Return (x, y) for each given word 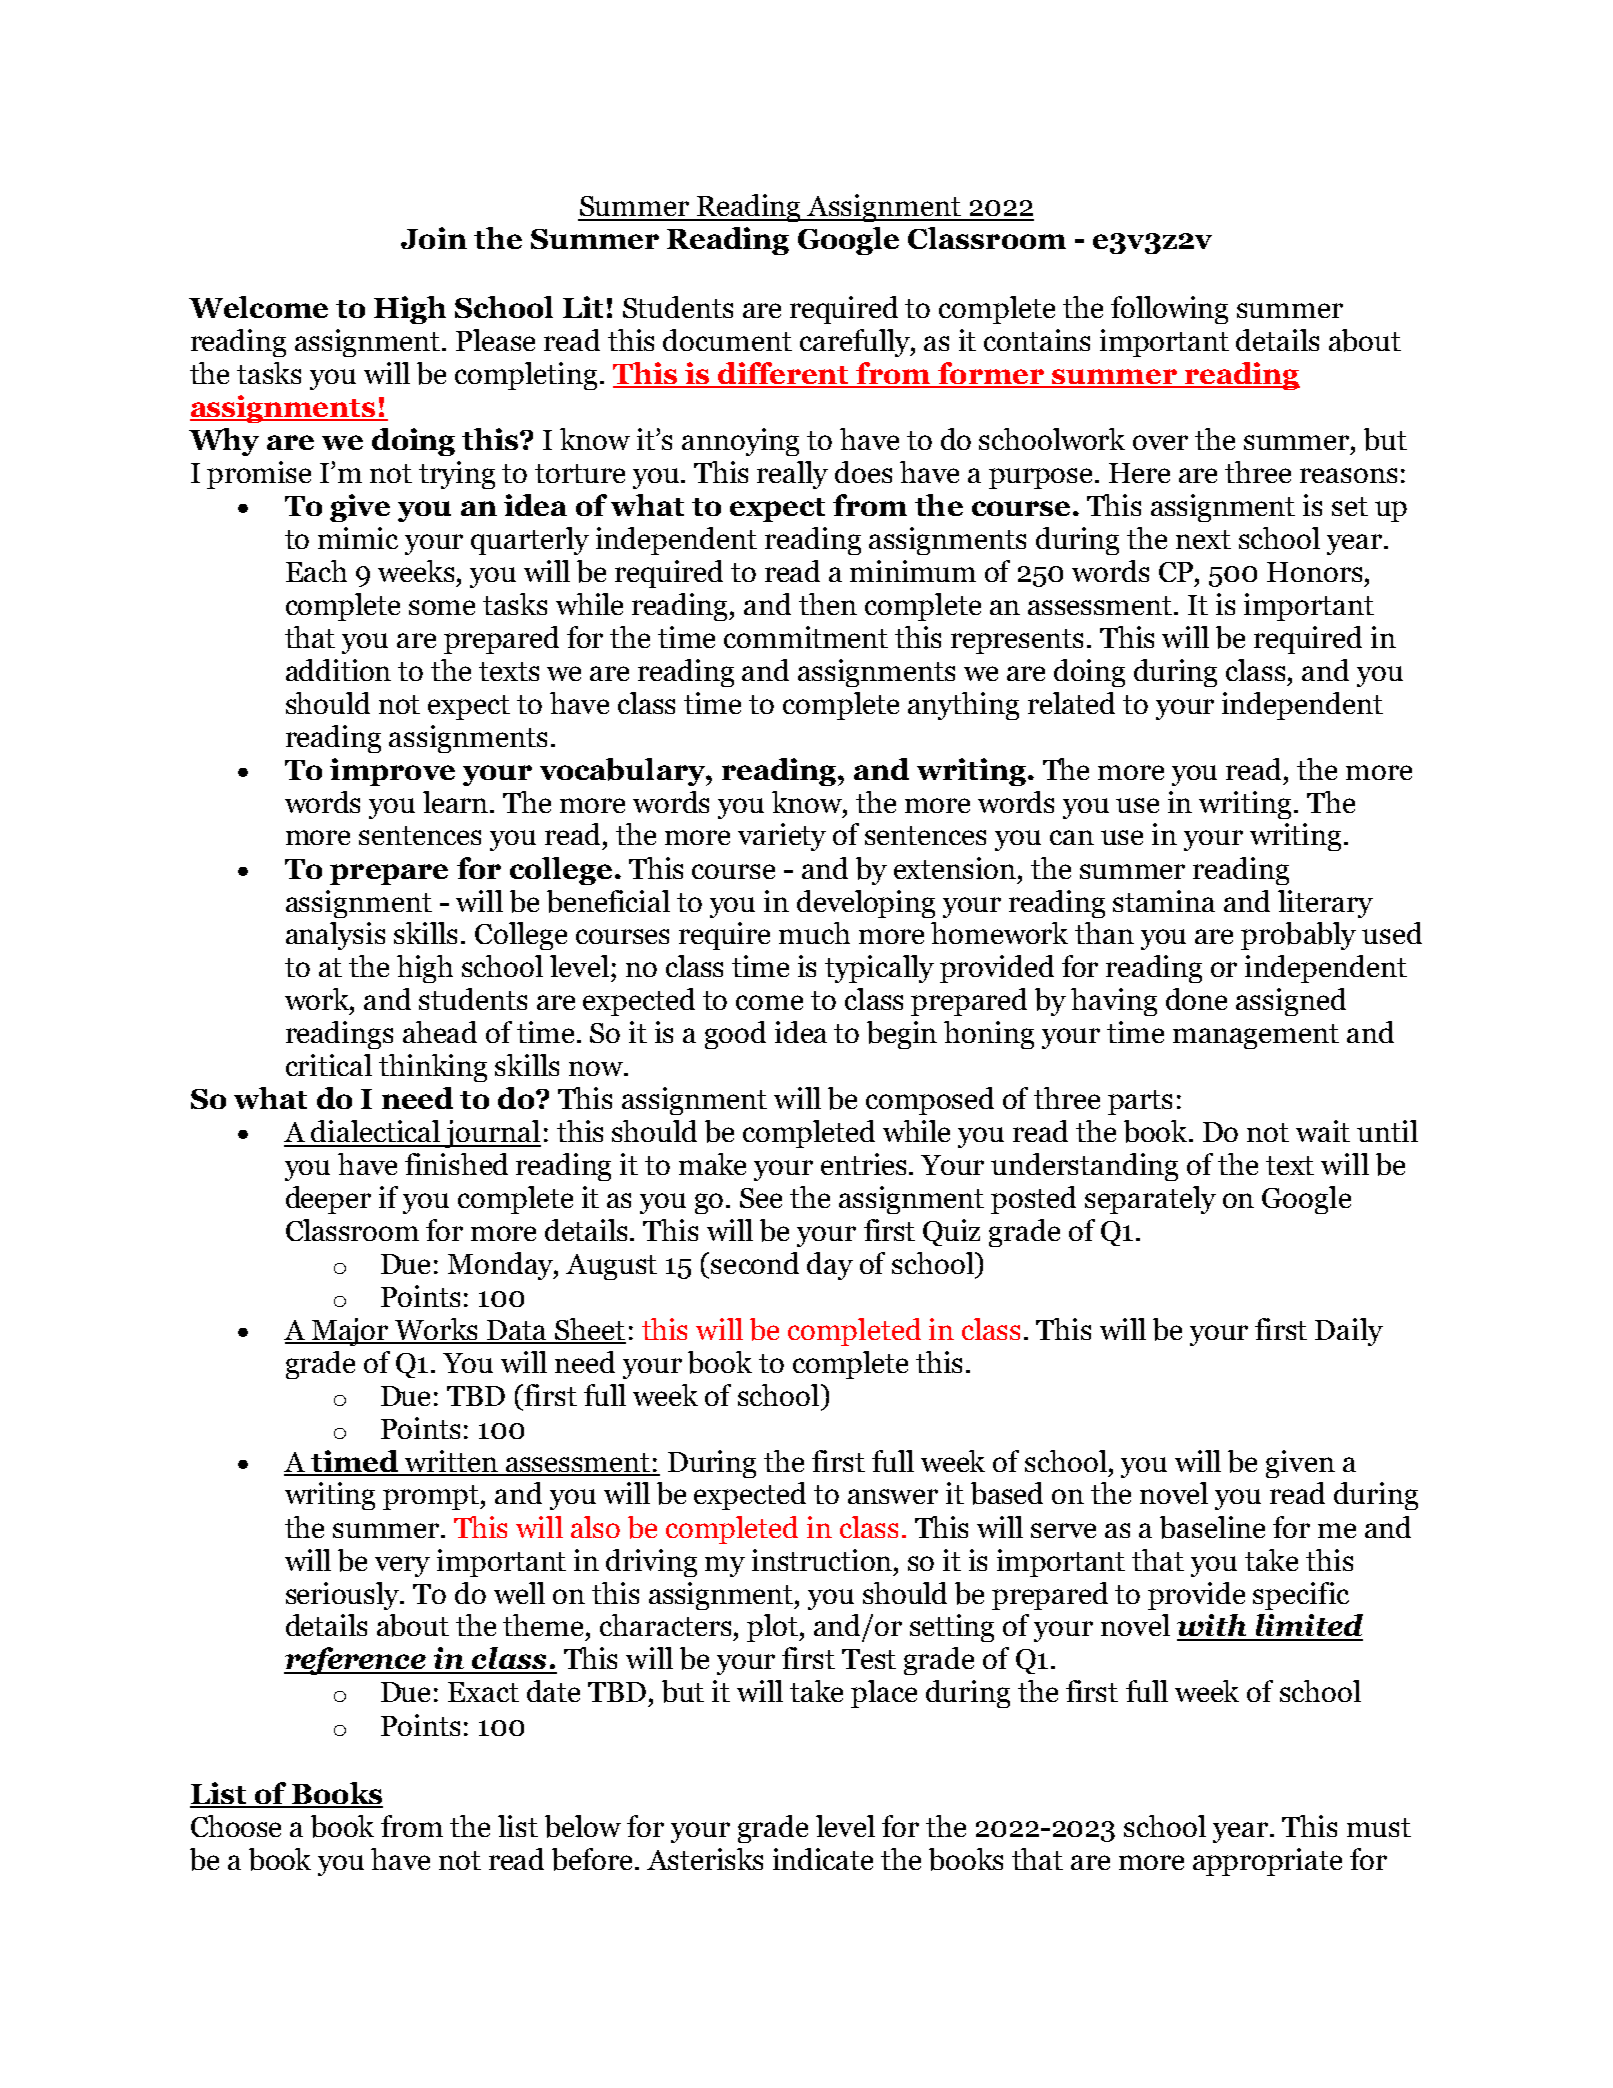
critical (329, 1065)
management (1256, 1036)
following (1169, 310)
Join (434, 238)
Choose (236, 1826)
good (735, 1035)
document (727, 340)
